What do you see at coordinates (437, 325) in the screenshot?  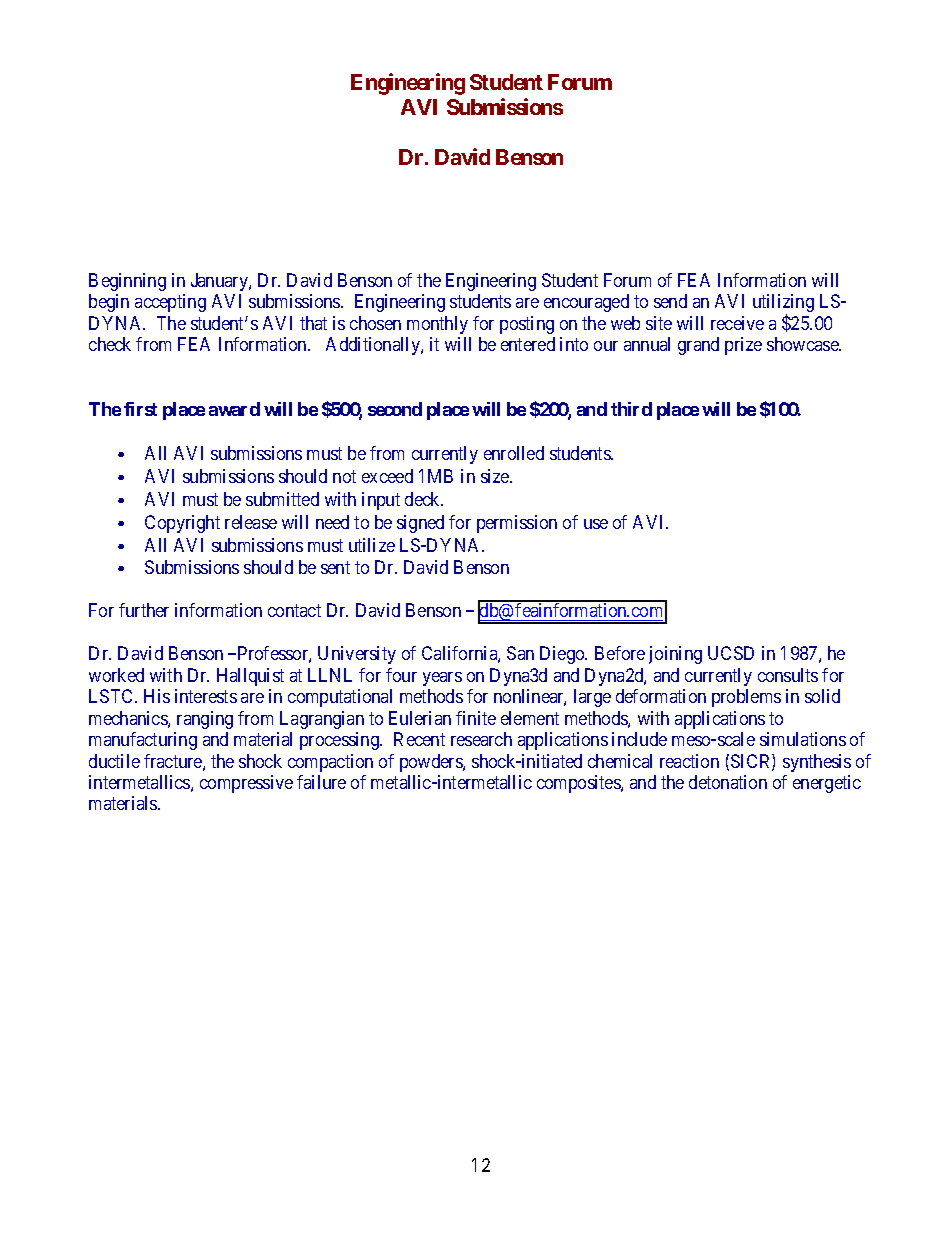 I see `monthly` at bounding box center [437, 325].
